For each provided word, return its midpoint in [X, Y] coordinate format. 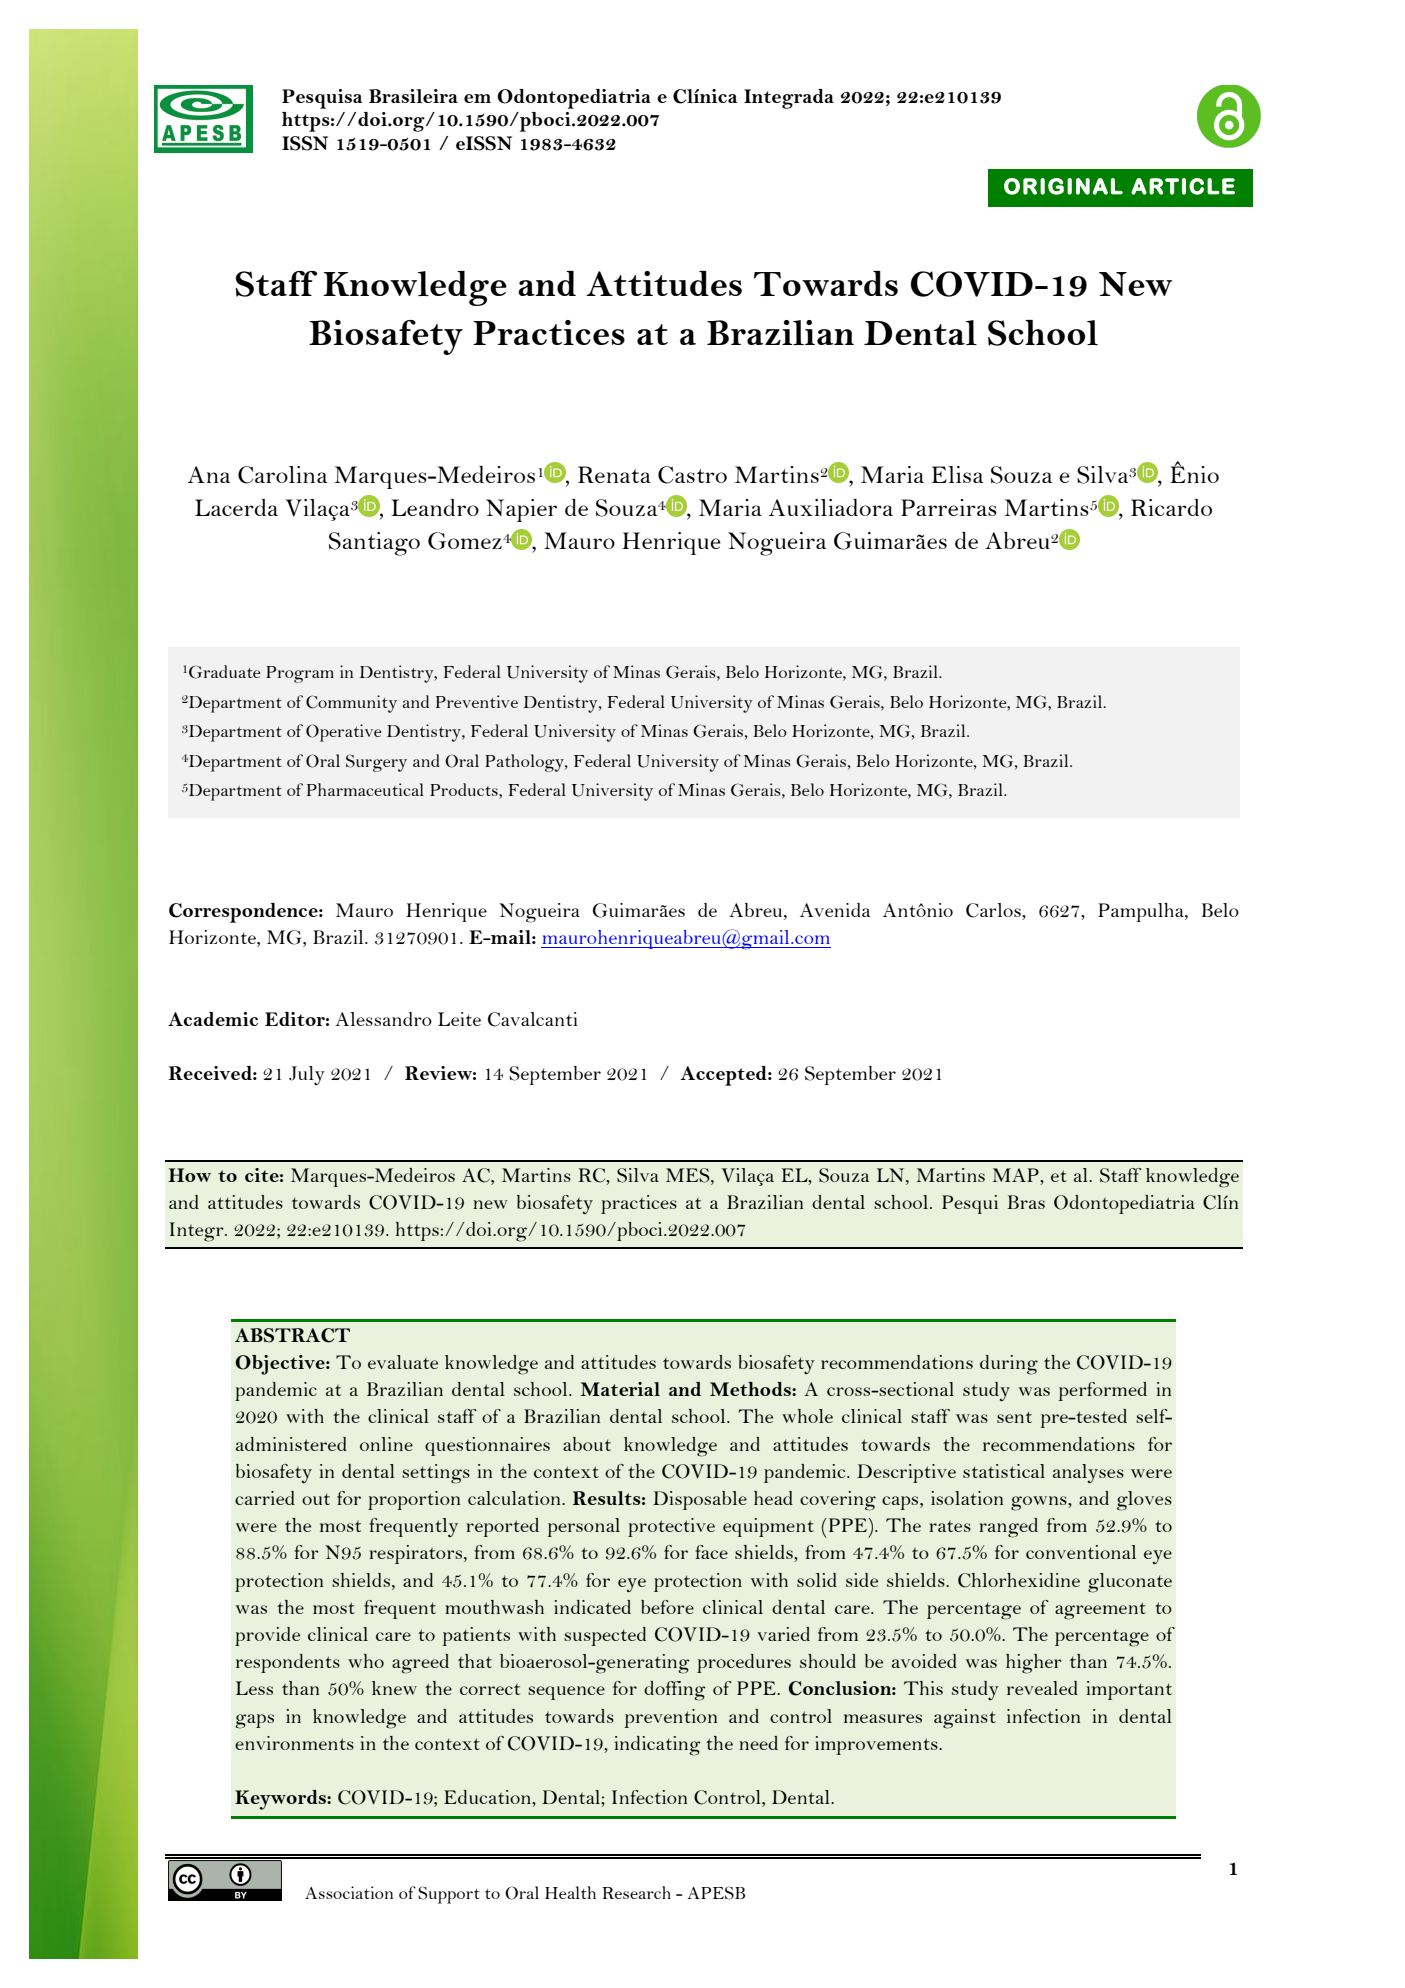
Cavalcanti [533, 1019]
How [189, 1175]
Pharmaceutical [365, 789]
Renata [614, 474]
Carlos [994, 911]
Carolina [282, 475]
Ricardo [1171, 507]
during [1009, 1365]
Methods [751, 1389]
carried [265, 1498]
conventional [1081, 1552]
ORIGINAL [1063, 186]
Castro [692, 475]
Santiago [374, 544]
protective [671, 1527]
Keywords [281, 1800]
